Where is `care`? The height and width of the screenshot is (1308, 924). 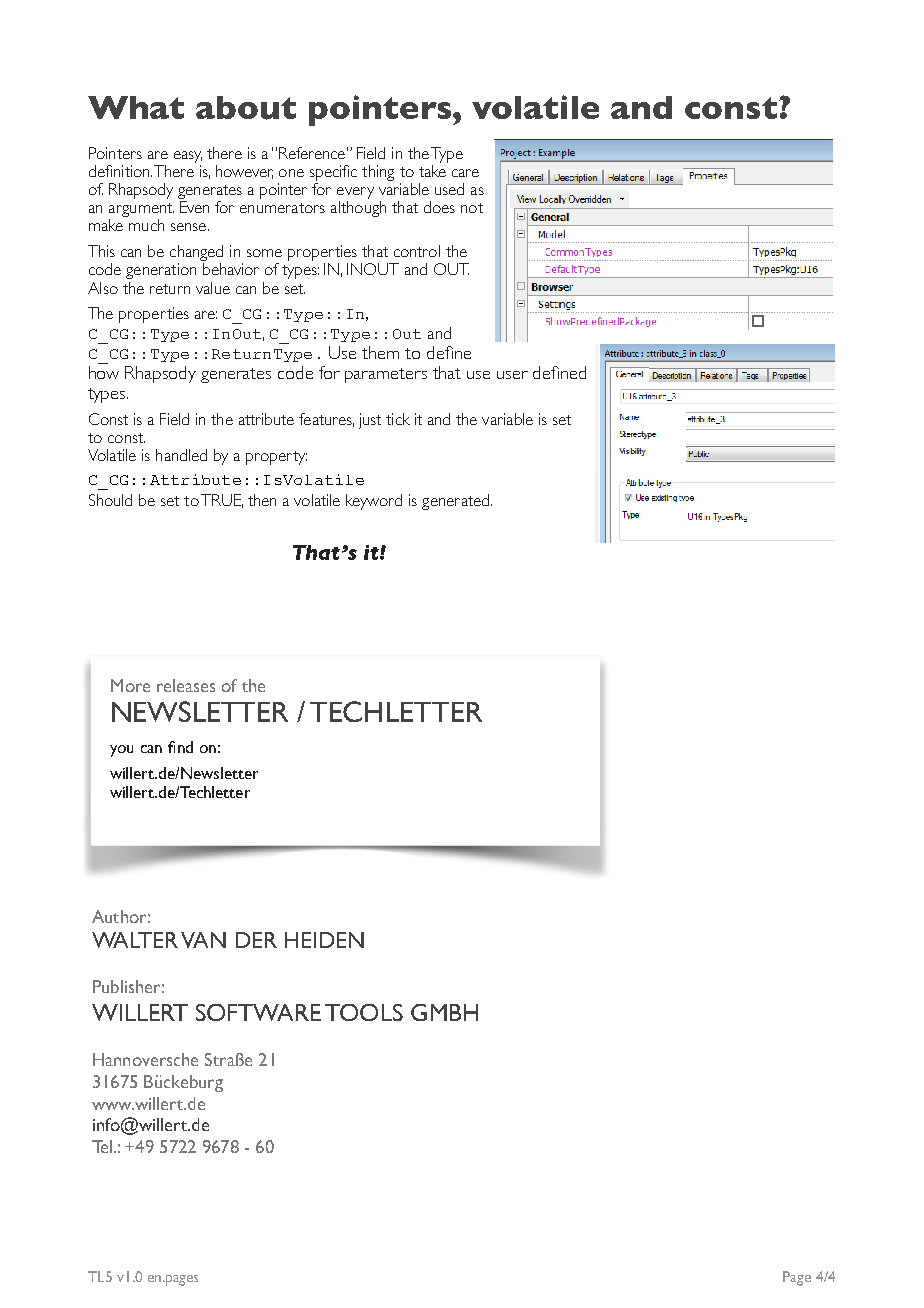 care is located at coordinates (465, 173).
